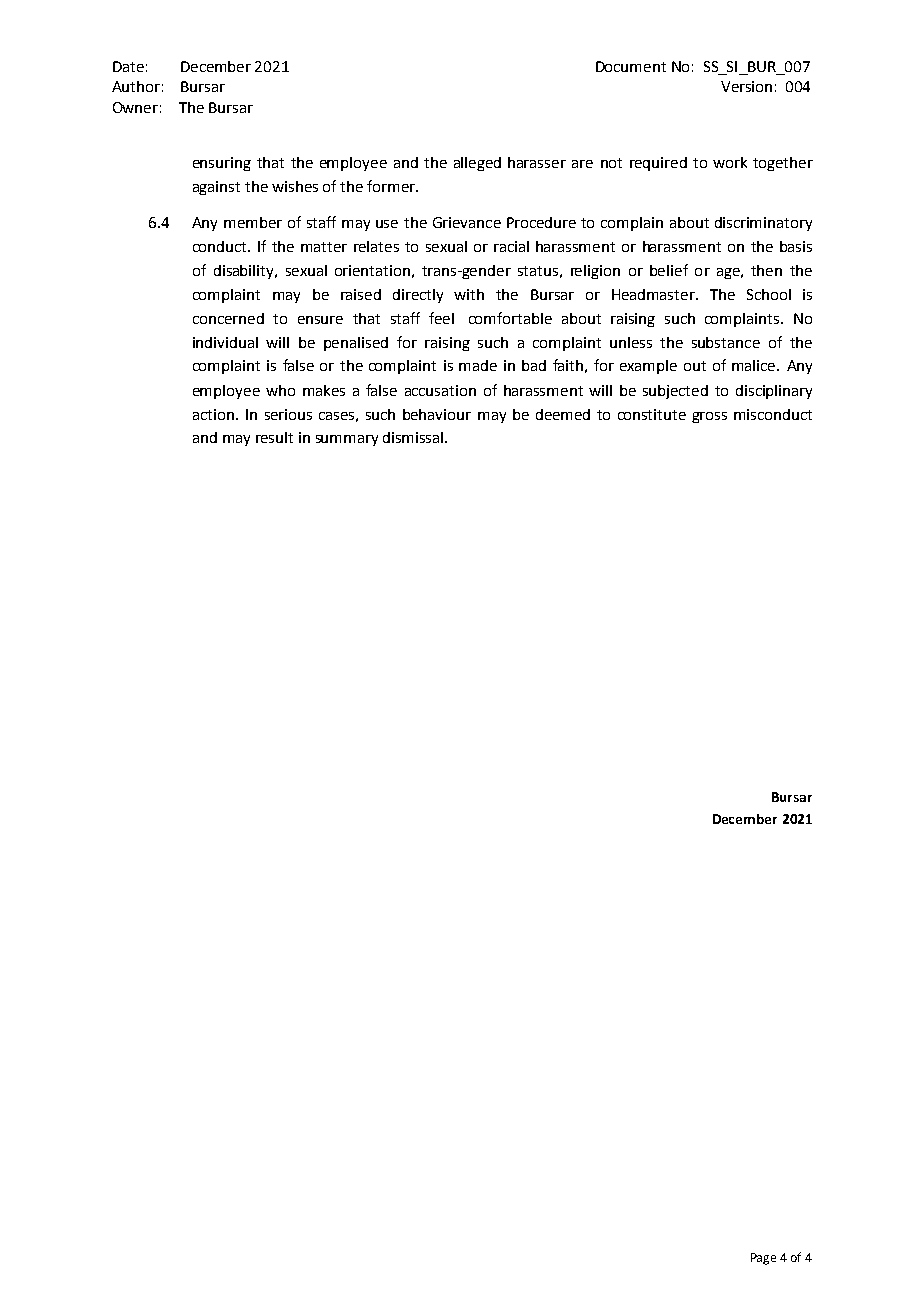 The image size is (924, 1307). What do you see at coordinates (652, 414) in the image?
I see `constitute` at bounding box center [652, 414].
